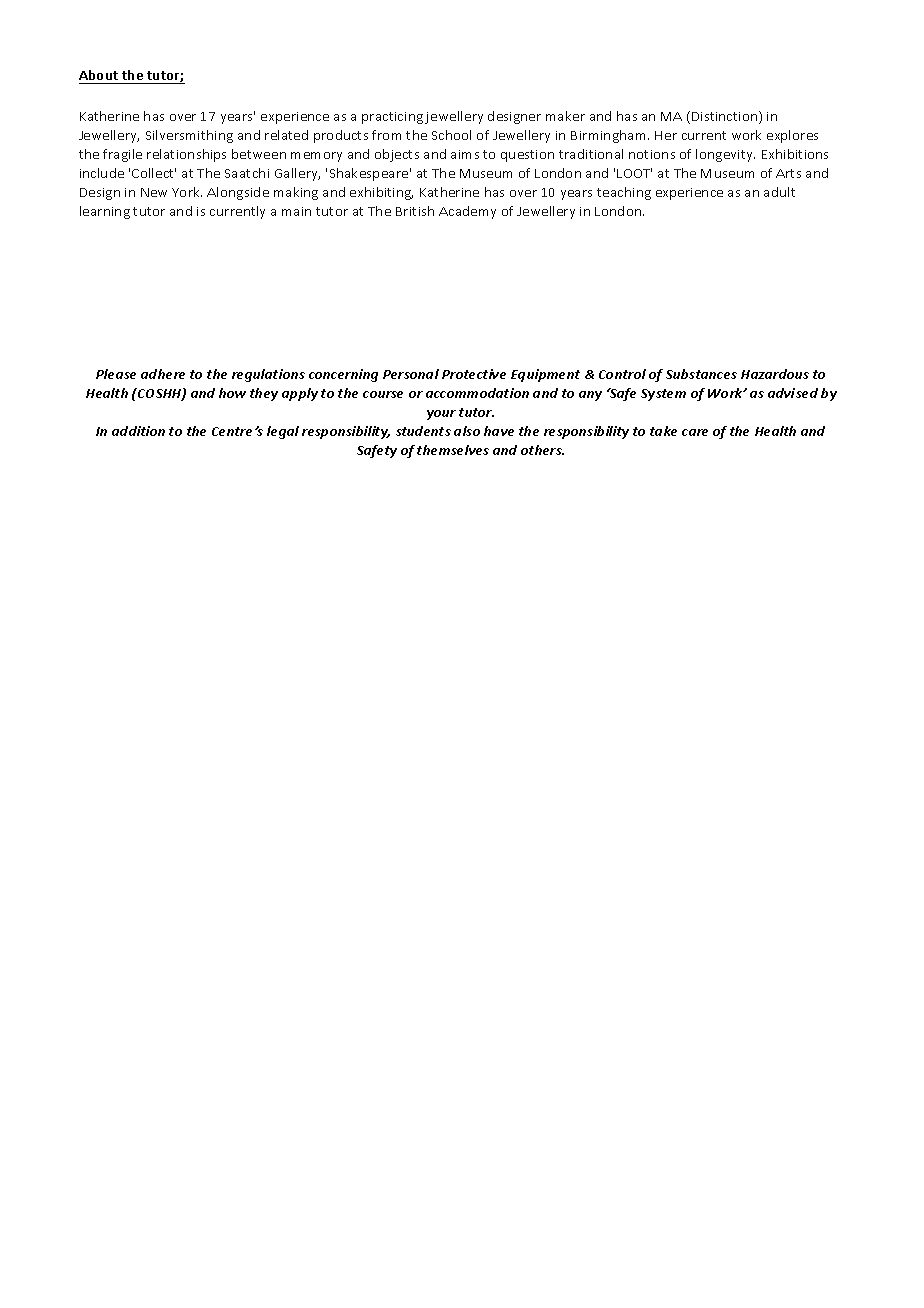  What do you see at coordinates (467, 431) in the screenshot?
I see `also` at bounding box center [467, 431].
